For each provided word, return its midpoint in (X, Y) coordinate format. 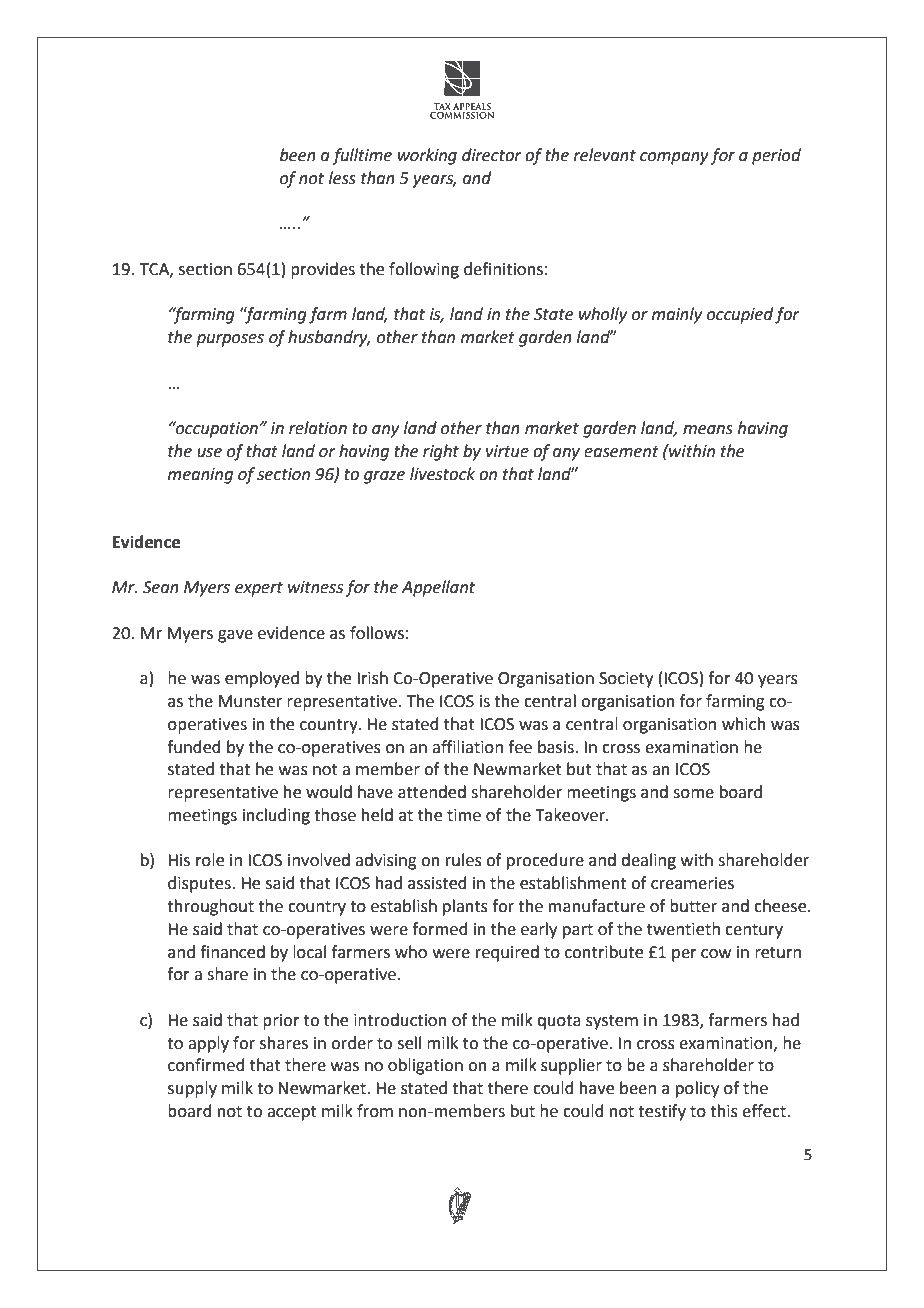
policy (697, 1089)
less (342, 178)
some (693, 794)
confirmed (206, 1065)
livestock (442, 474)
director (492, 155)
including (276, 816)
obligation (425, 1066)
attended (432, 792)
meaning (200, 476)
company (674, 158)
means (708, 430)
